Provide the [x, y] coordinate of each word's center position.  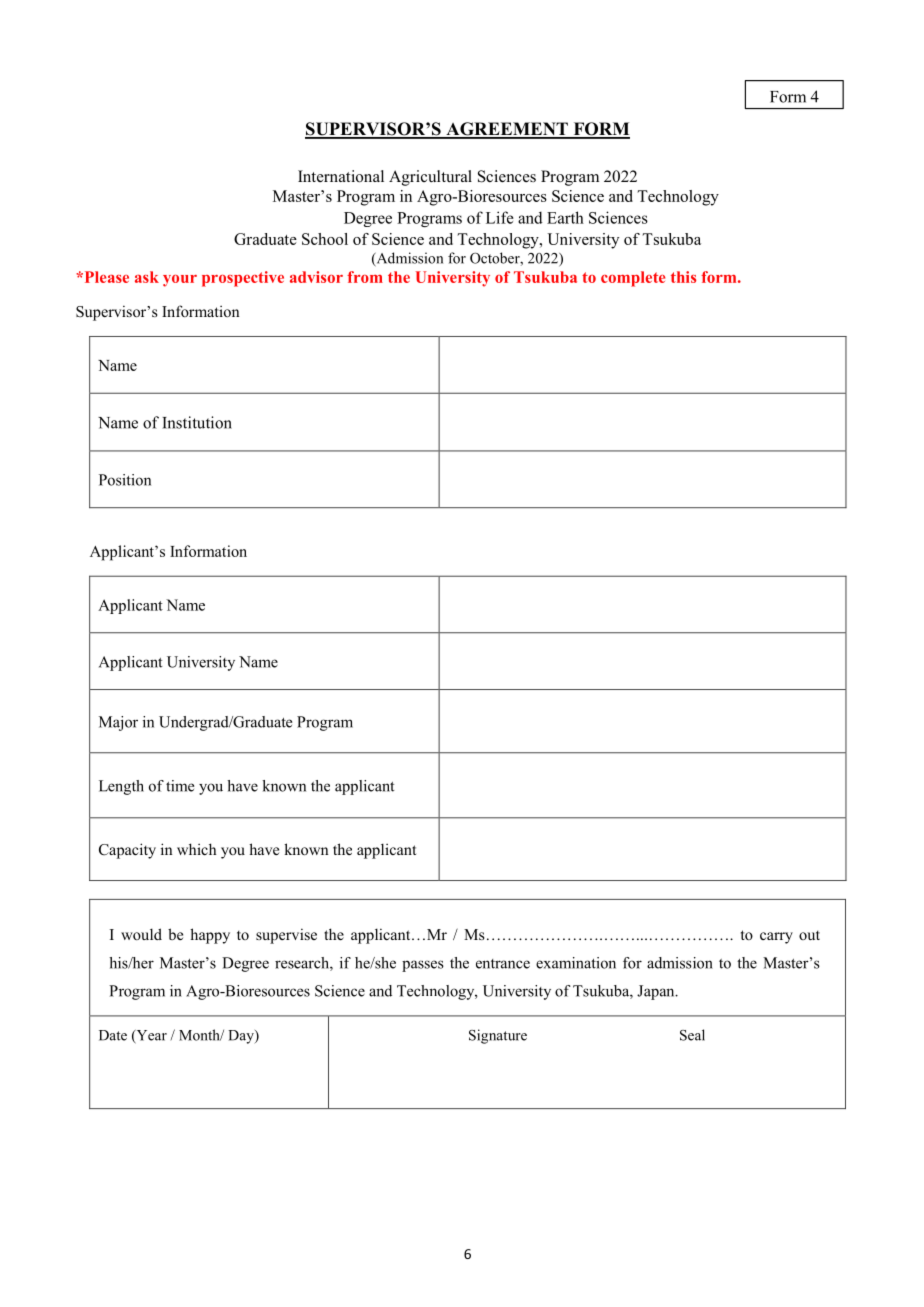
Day [242, 1037]
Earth [565, 217]
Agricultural [430, 178]
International [341, 176]
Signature [498, 1036]
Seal [692, 1035]
